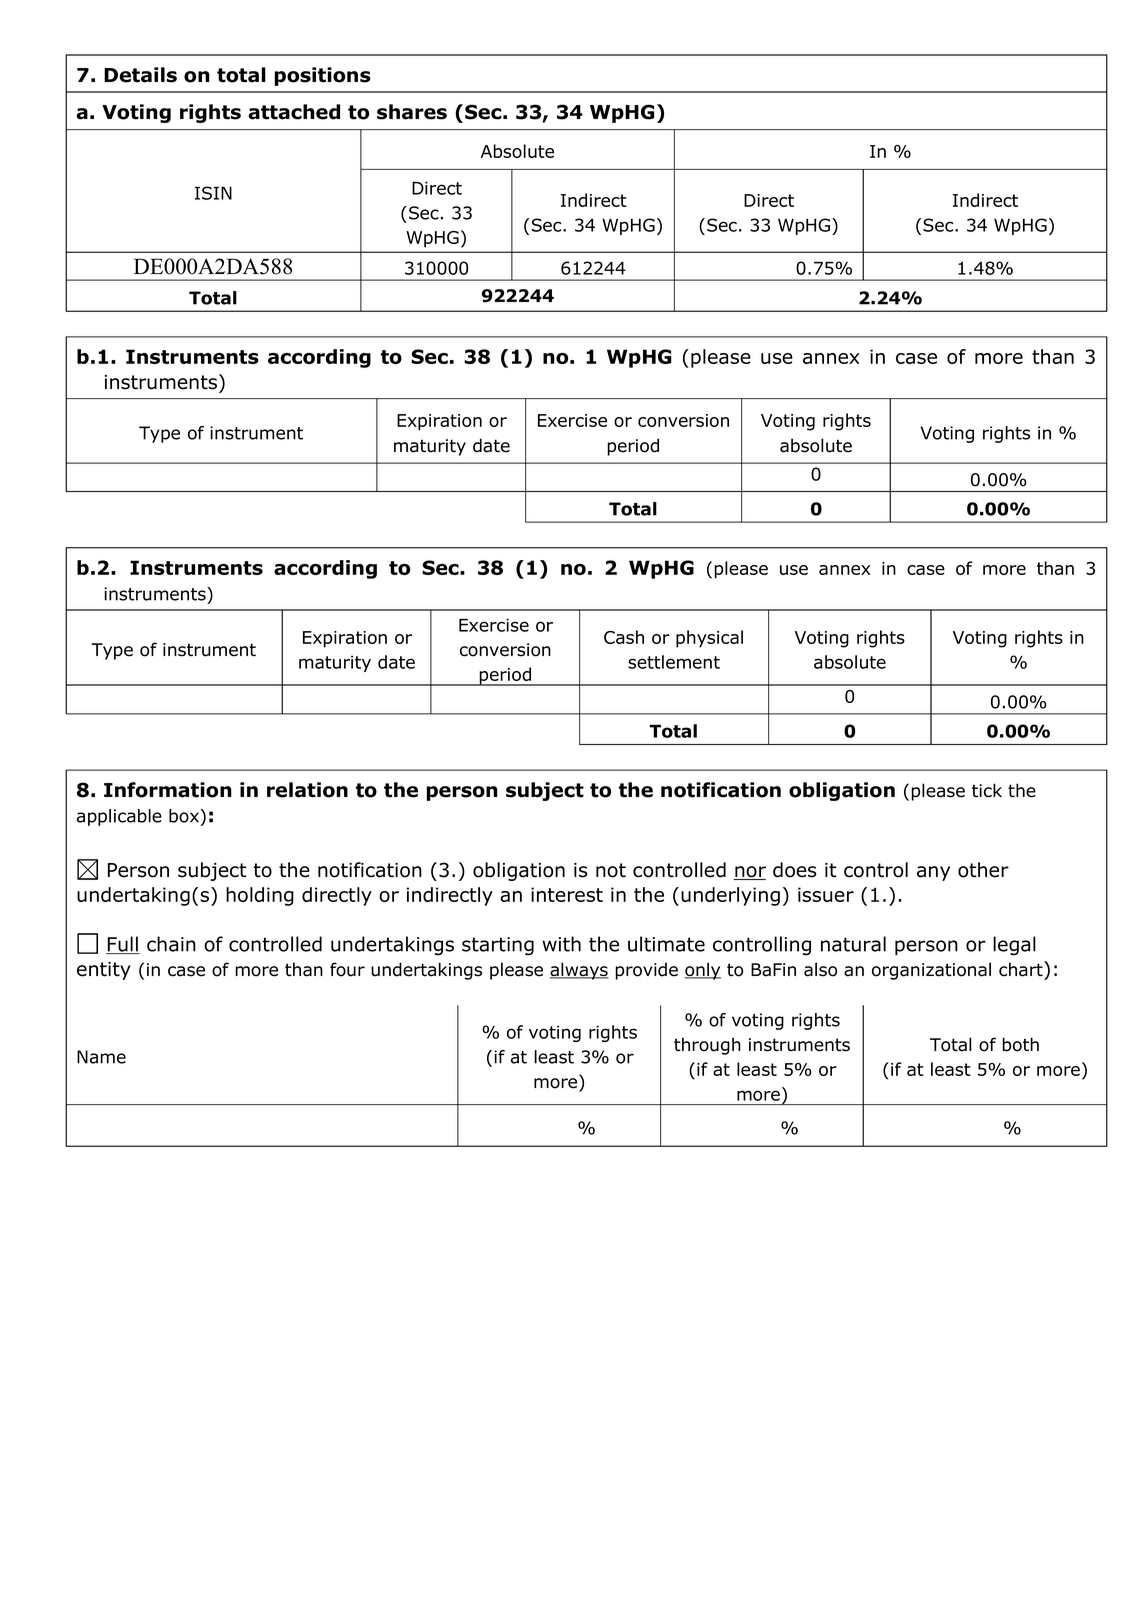 Image resolution: width=1135 pixels, height=1605 pixels. Describe the element at coordinates (322, 76) in the page. I see `positions` at that location.
